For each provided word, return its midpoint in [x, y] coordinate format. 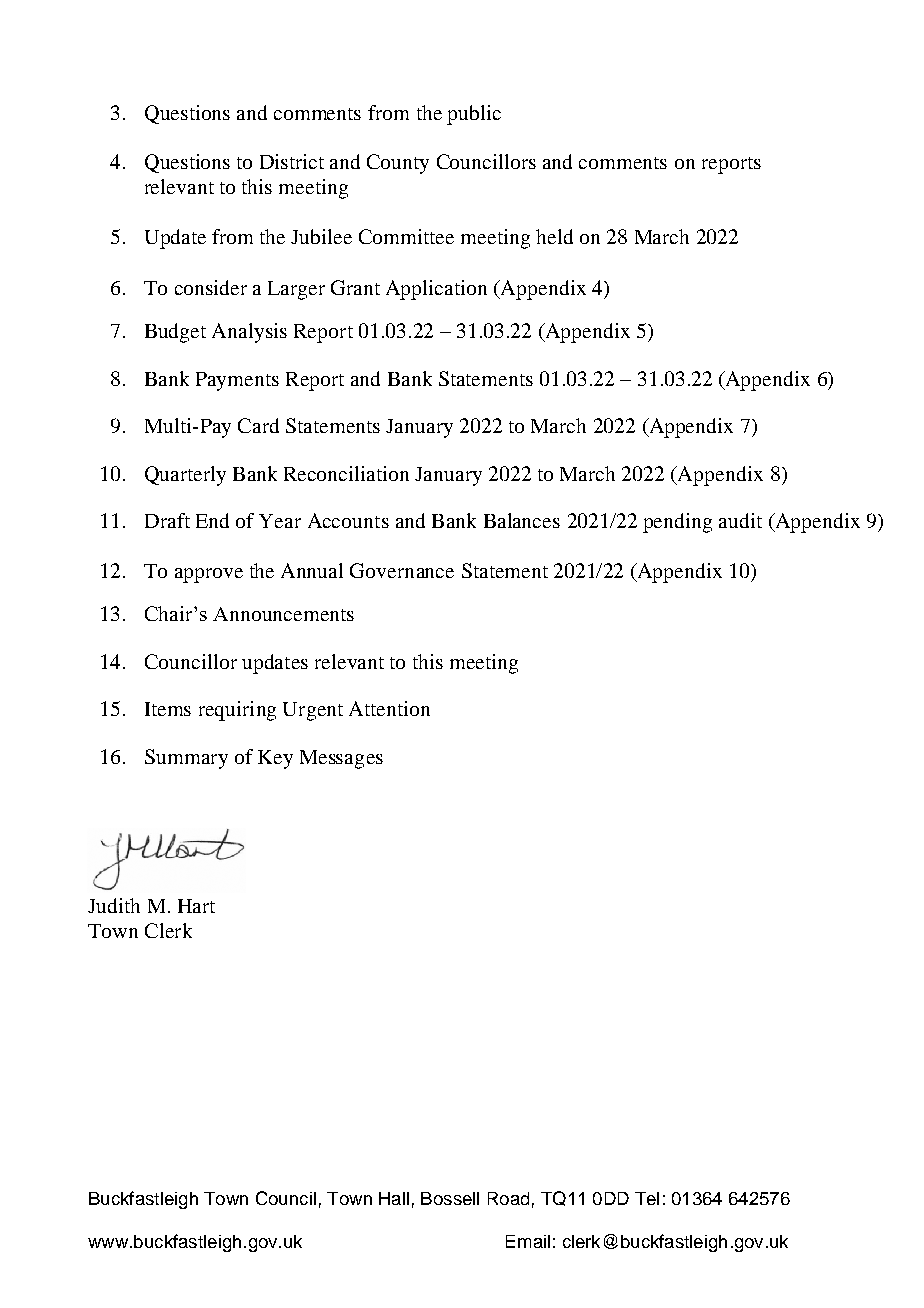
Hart [196, 906]
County [398, 164]
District [292, 161]
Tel [647, 1198]
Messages [341, 759]
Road [508, 1198]
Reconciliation [346, 473]
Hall [394, 1198]
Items [168, 709]
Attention [389, 708]
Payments [237, 381]
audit [740, 520]
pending [677, 523]
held [554, 236]
